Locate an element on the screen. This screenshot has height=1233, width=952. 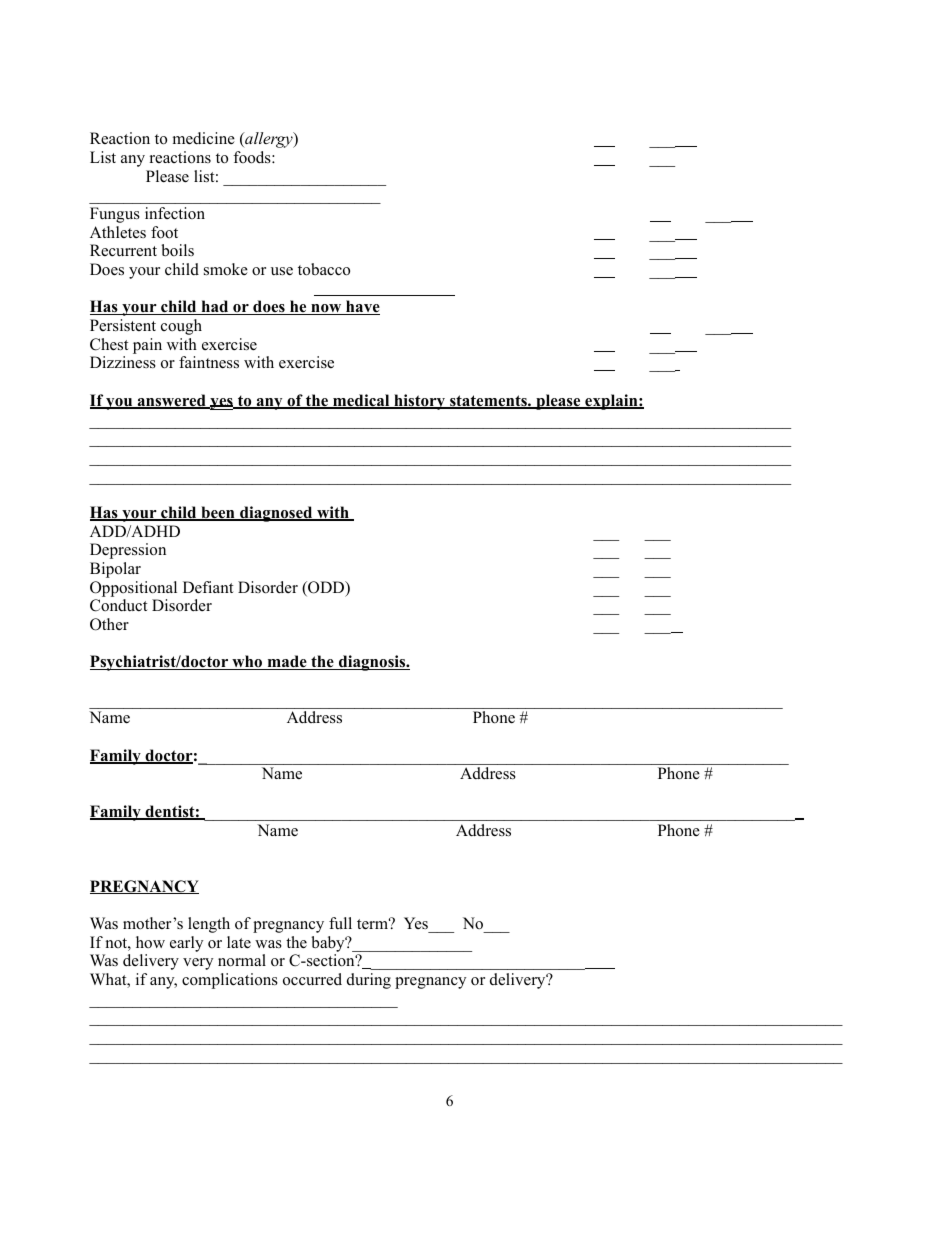
allergy is located at coordinates (269, 140).
